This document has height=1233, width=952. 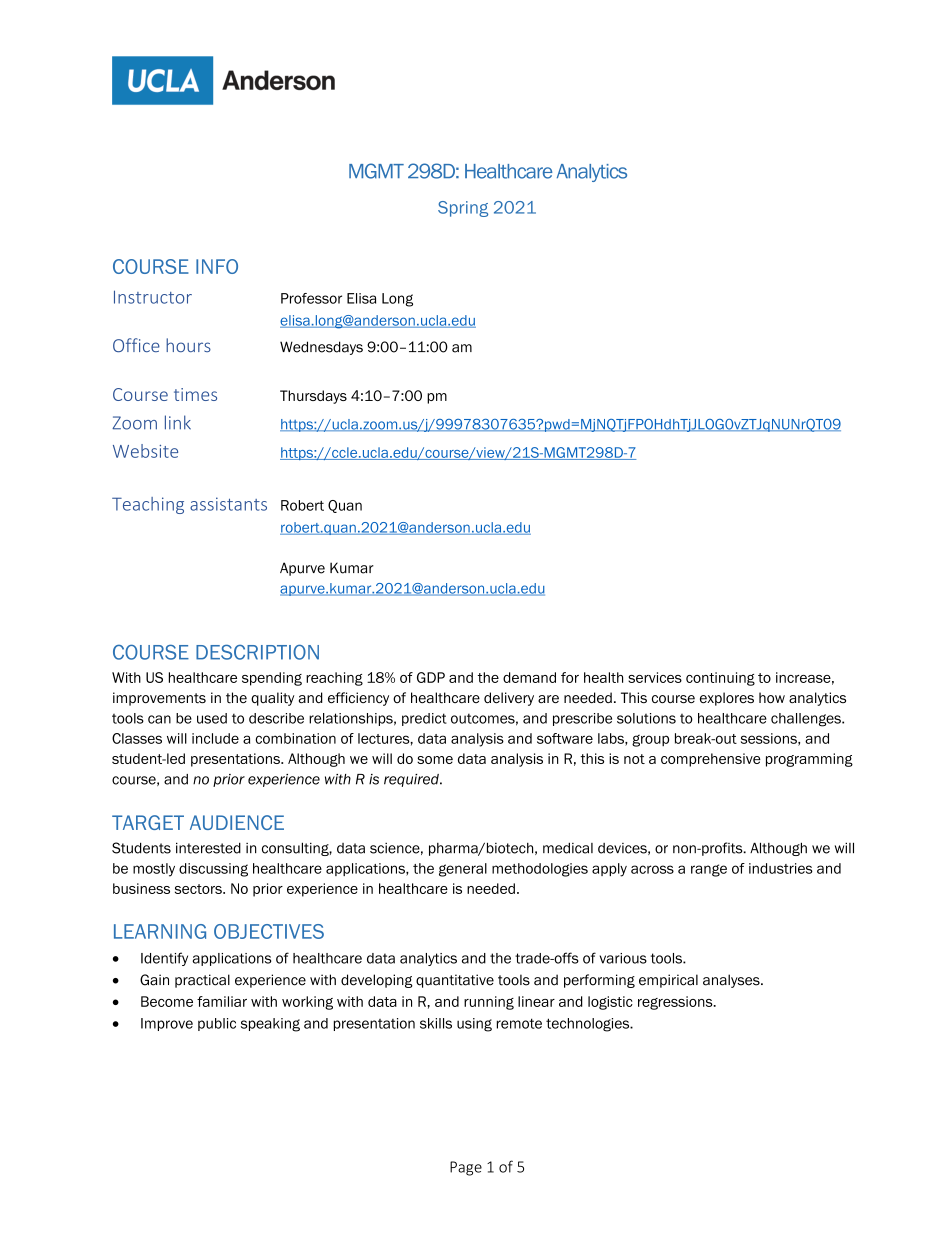 What do you see at coordinates (727, 699) in the document?
I see `explores` at bounding box center [727, 699].
